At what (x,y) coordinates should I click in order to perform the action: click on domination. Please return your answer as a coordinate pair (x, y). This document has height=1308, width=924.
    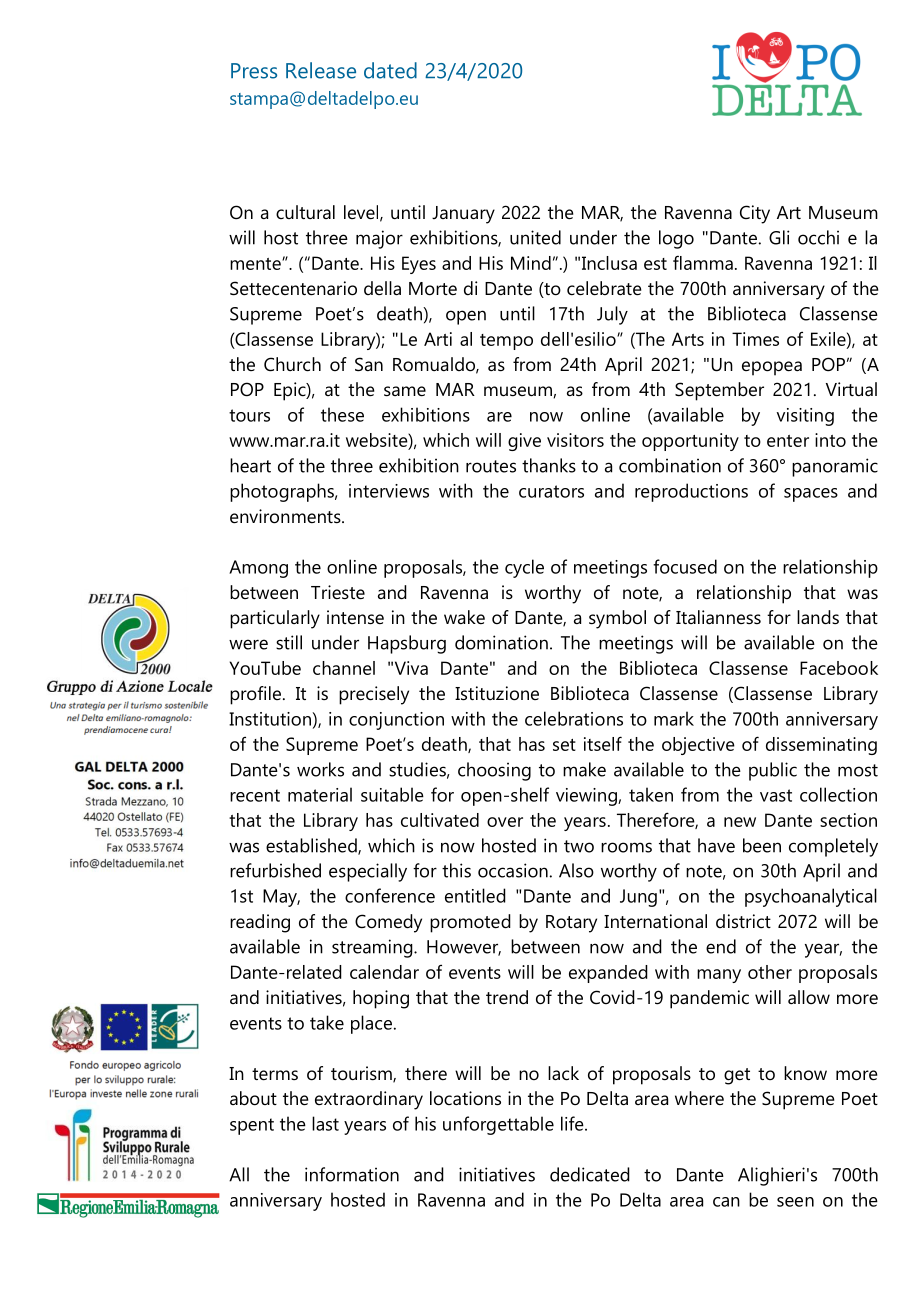
    Looking at the image, I should click on (501, 642).
